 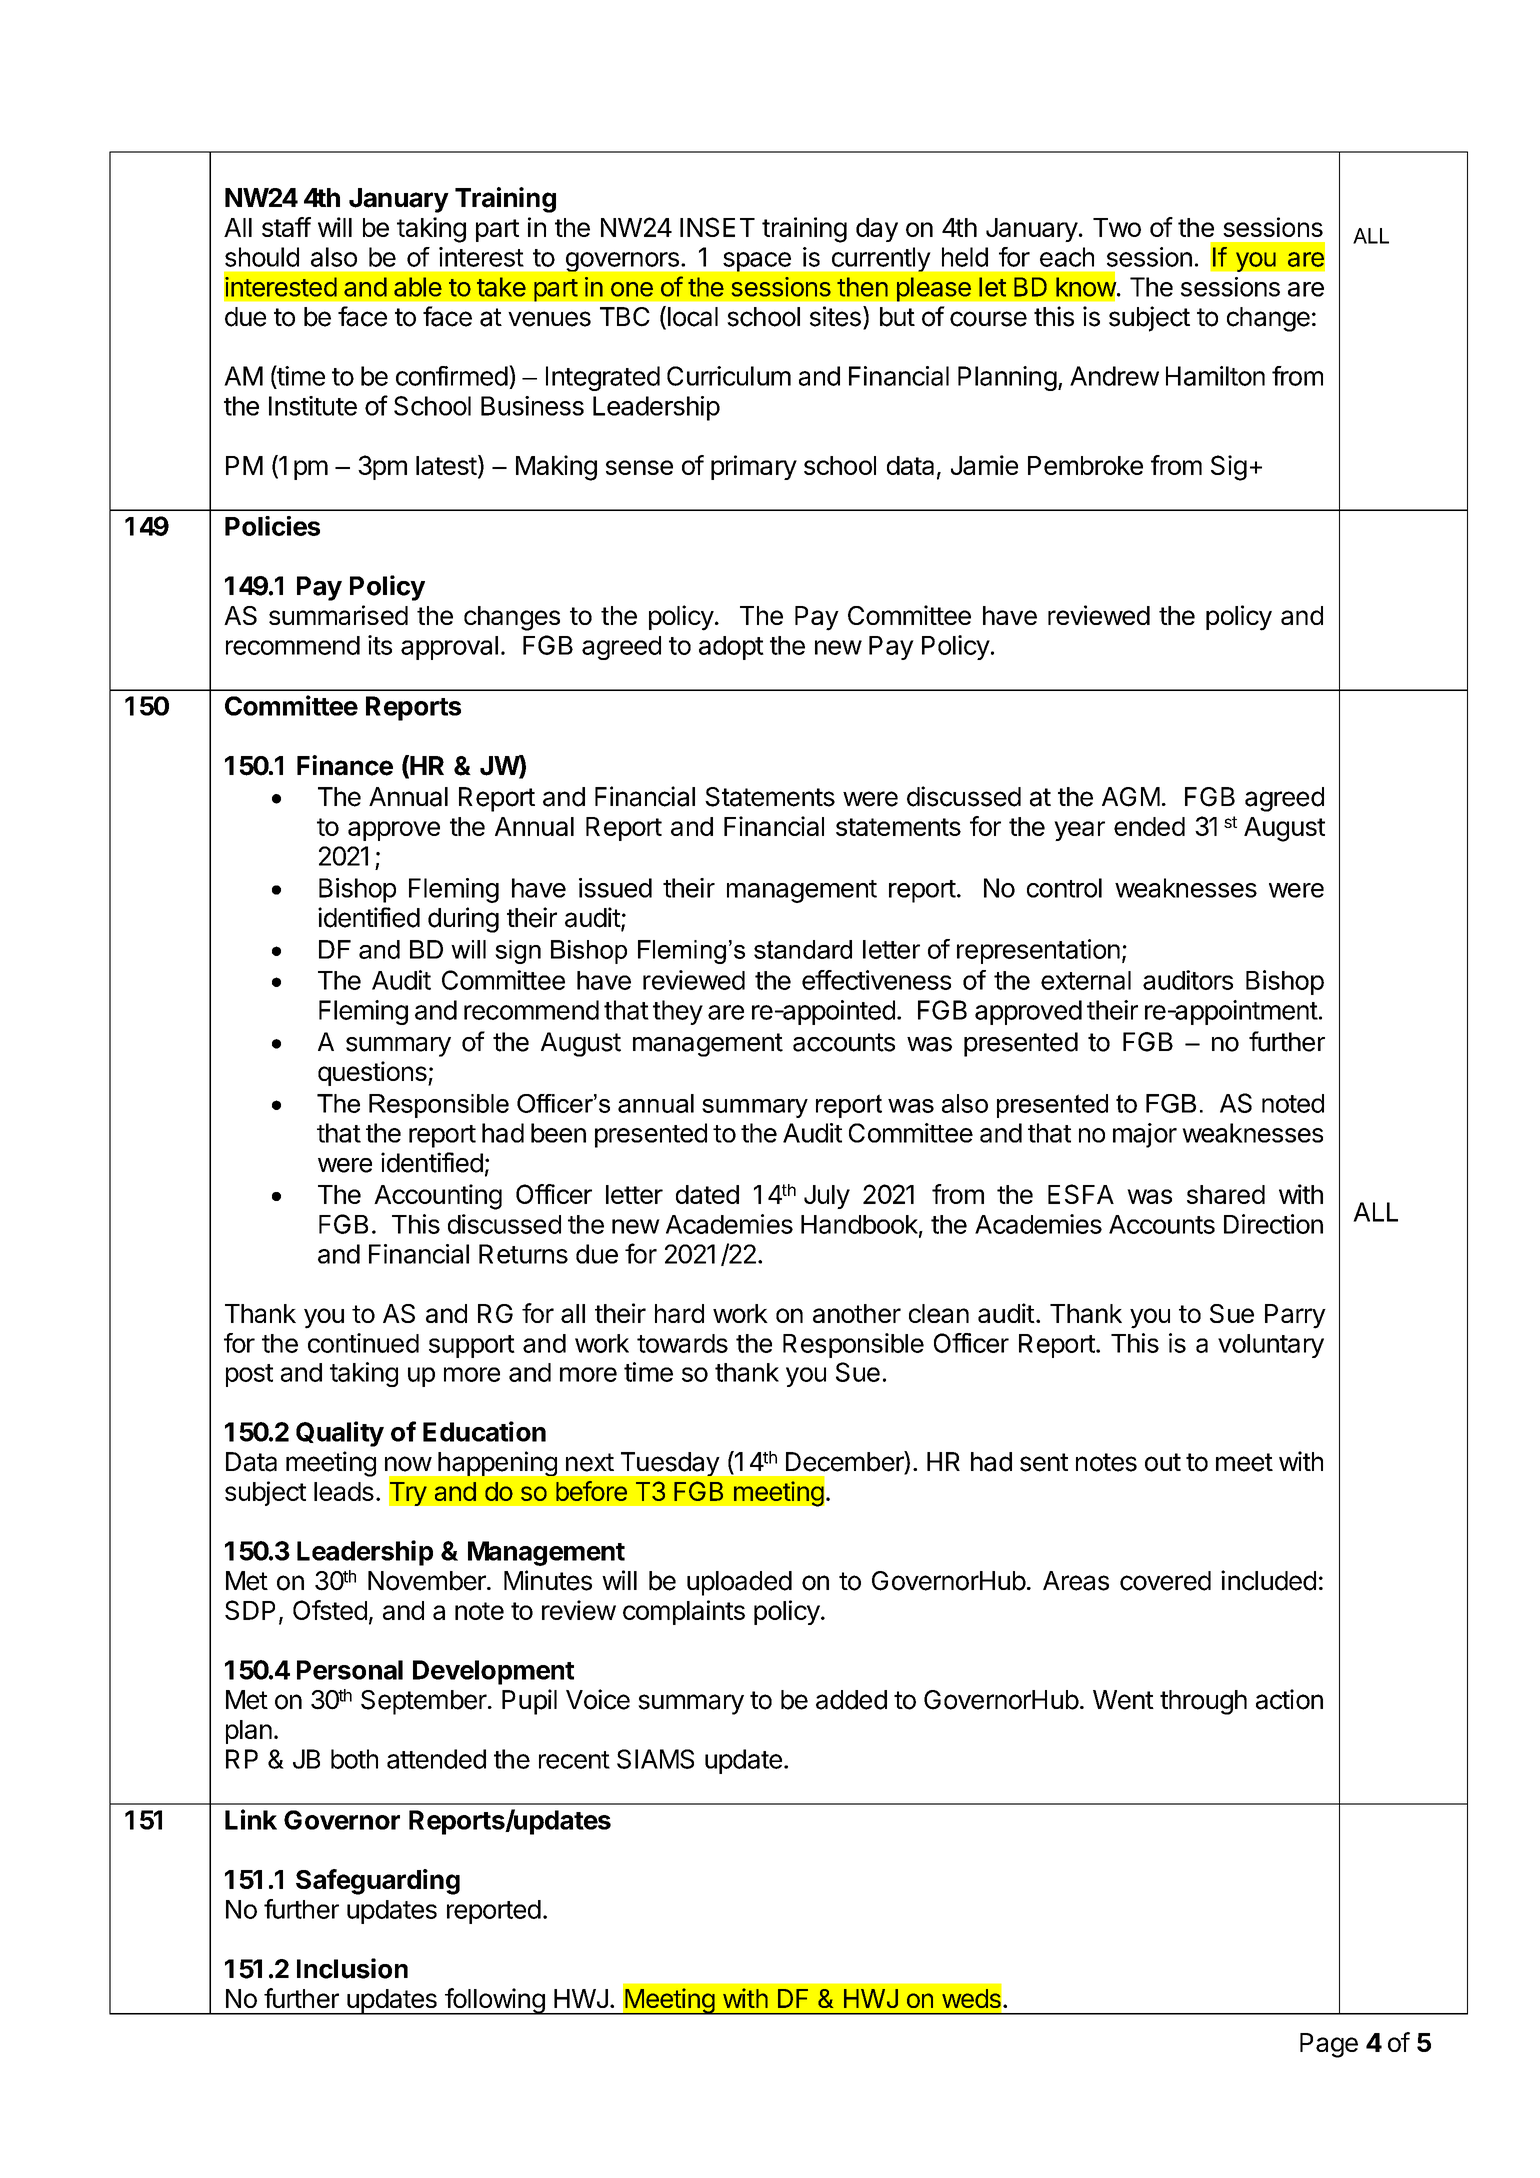 What do you see at coordinates (373, 1073) in the screenshot?
I see `questions` at bounding box center [373, 1073].
